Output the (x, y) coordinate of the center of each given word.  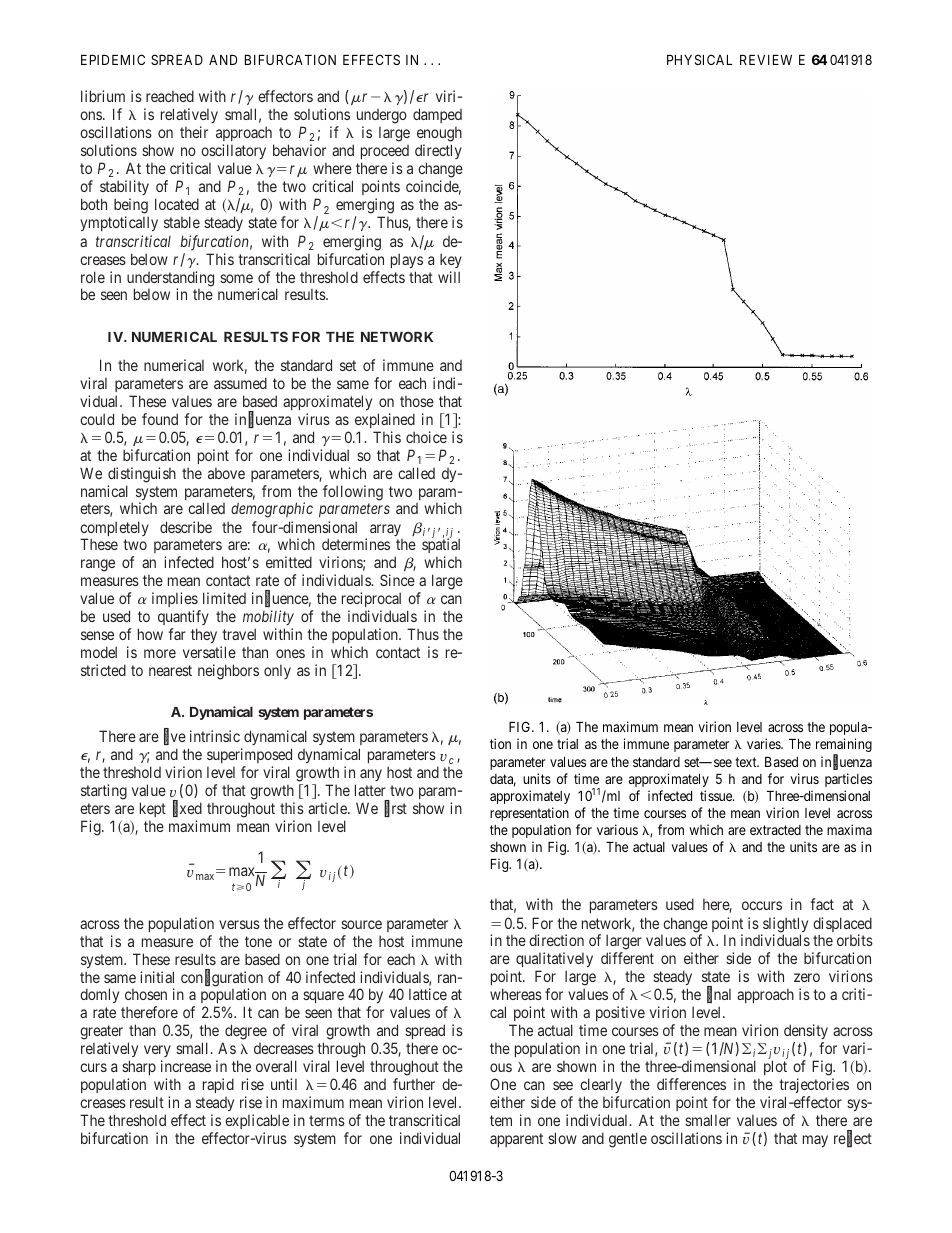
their (194, 132)
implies (175, 599)
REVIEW (766, 60)
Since (397, 580)
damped (437, 115)
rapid (218, 1085)
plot (775, 1067)
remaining (844, 746)
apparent (516, 1140)
